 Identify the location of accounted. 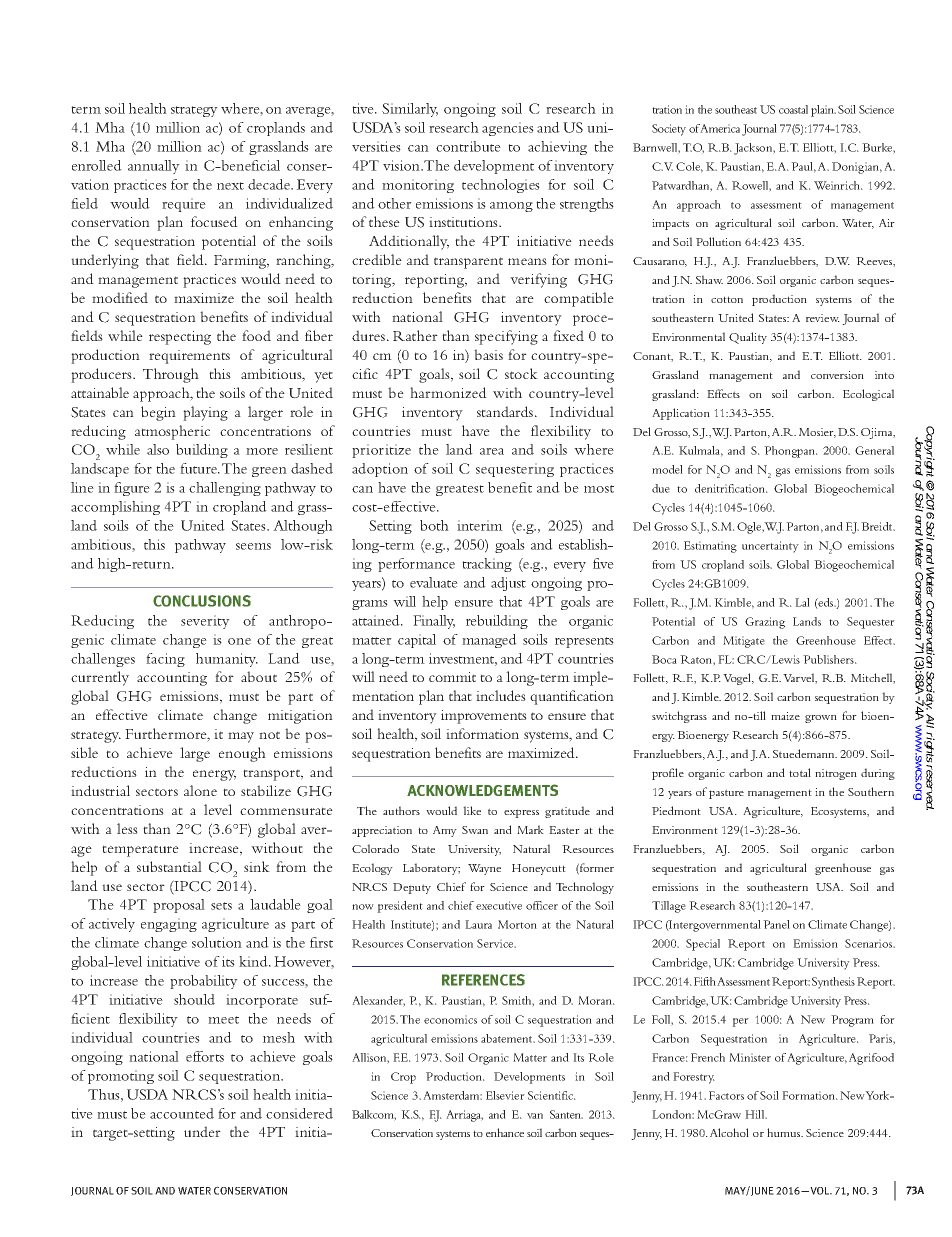
(182, 1113).
